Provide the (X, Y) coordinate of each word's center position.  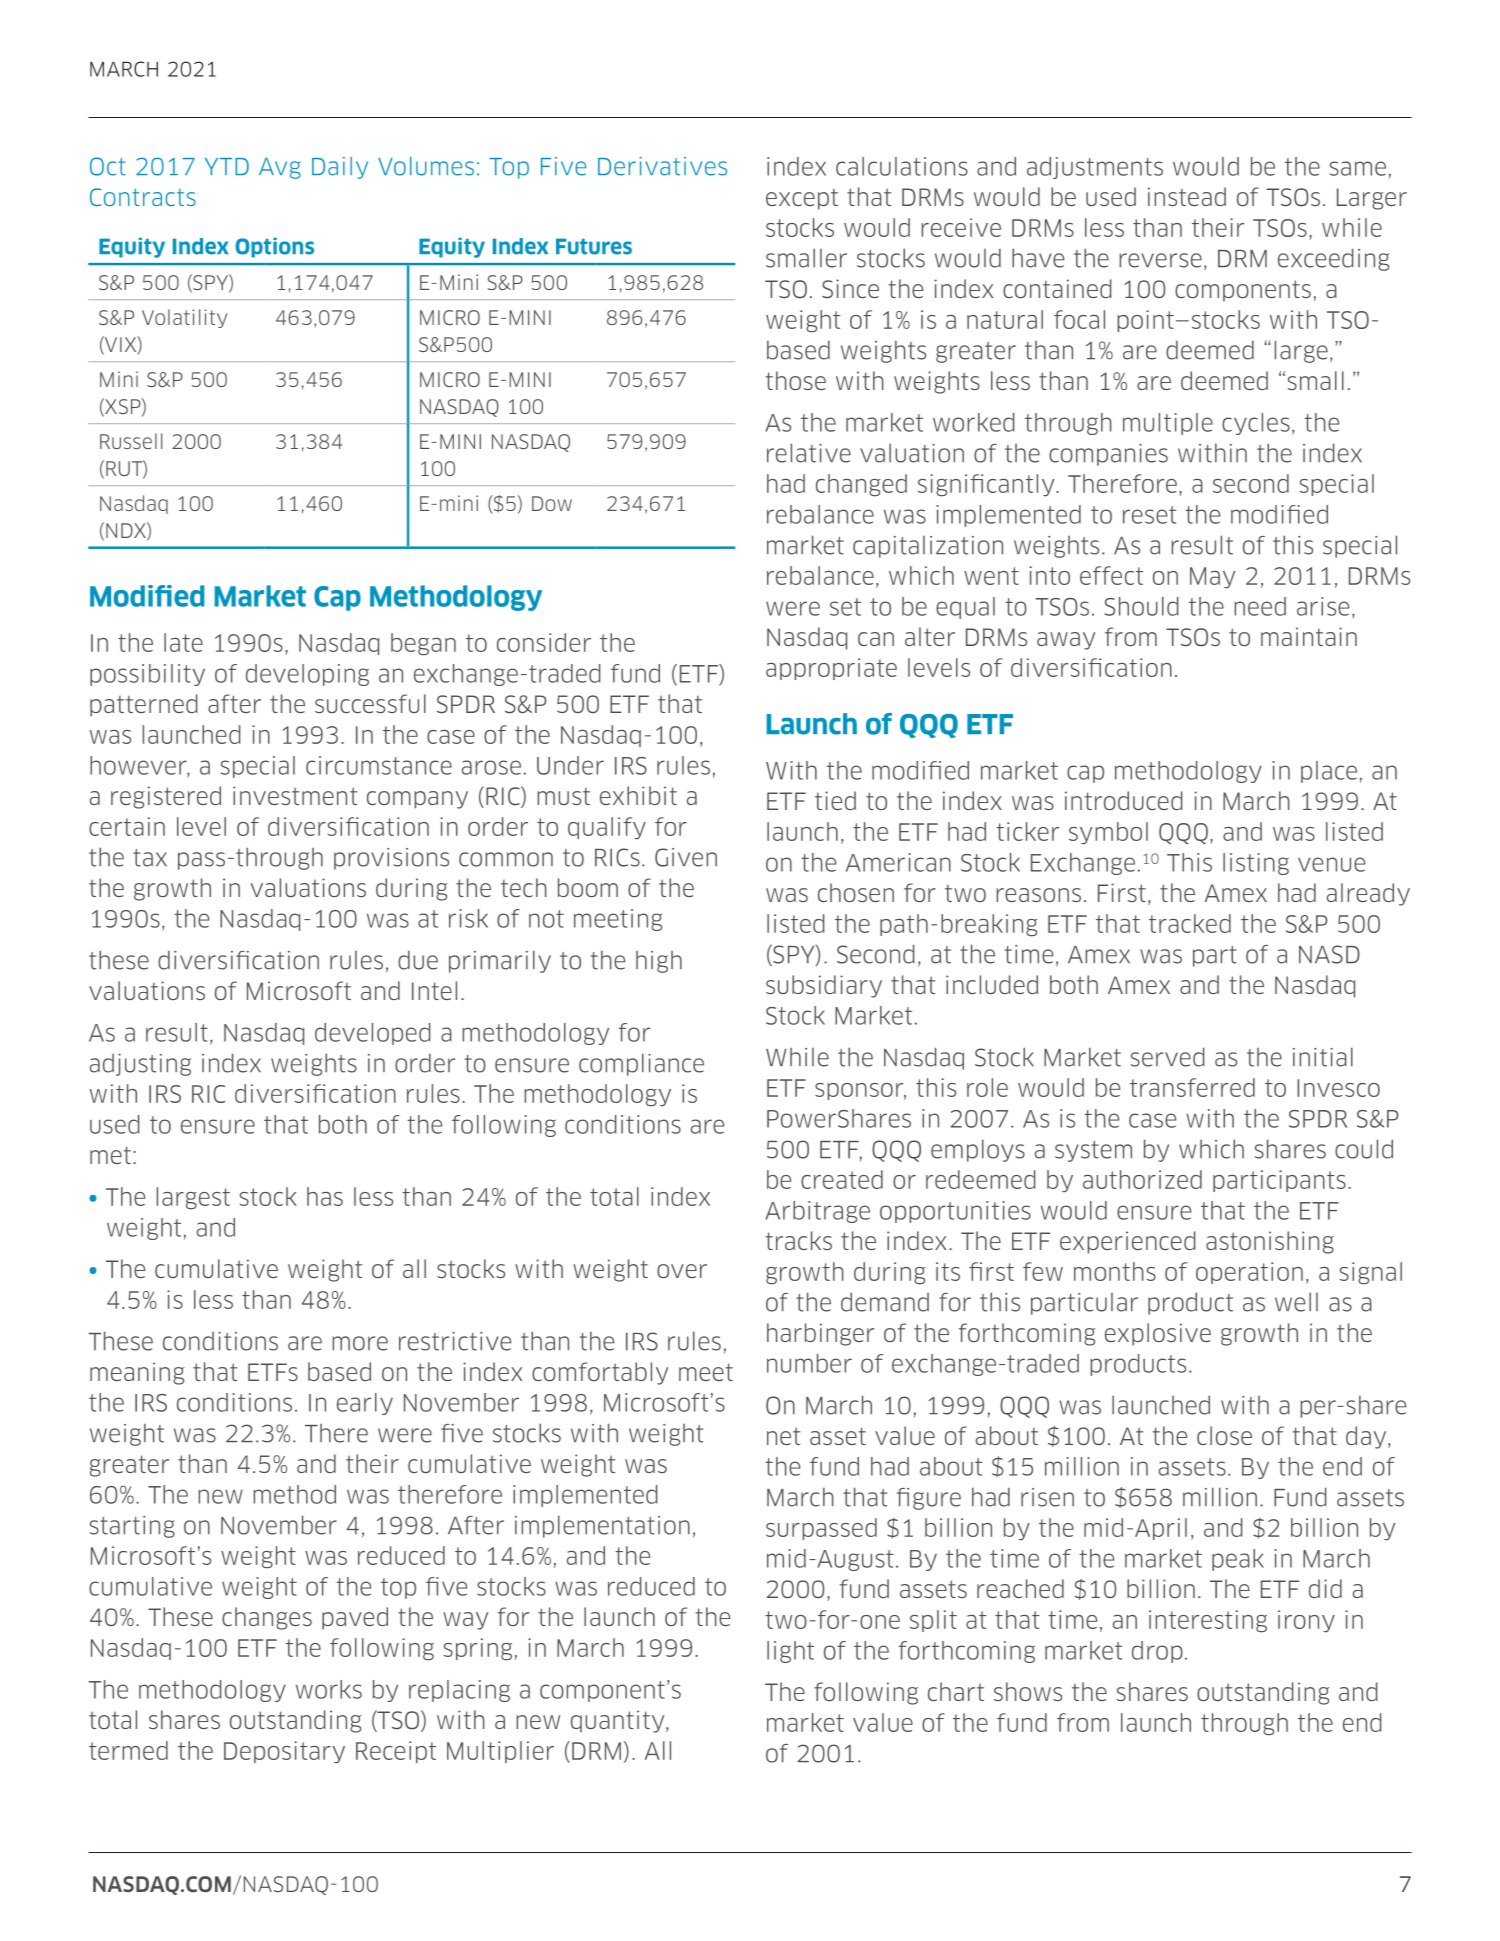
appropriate (831, 669)
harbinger (820, 1334)
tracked (1190, 923)
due (418, 960)
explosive (1158, 1334)
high (659, 962)
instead (1187, 196)
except (802, 199)
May (1212, 578)
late (183, 642)
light (790, 1652)
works (329, 1689)
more (360, 1343)
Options (274, 247)
